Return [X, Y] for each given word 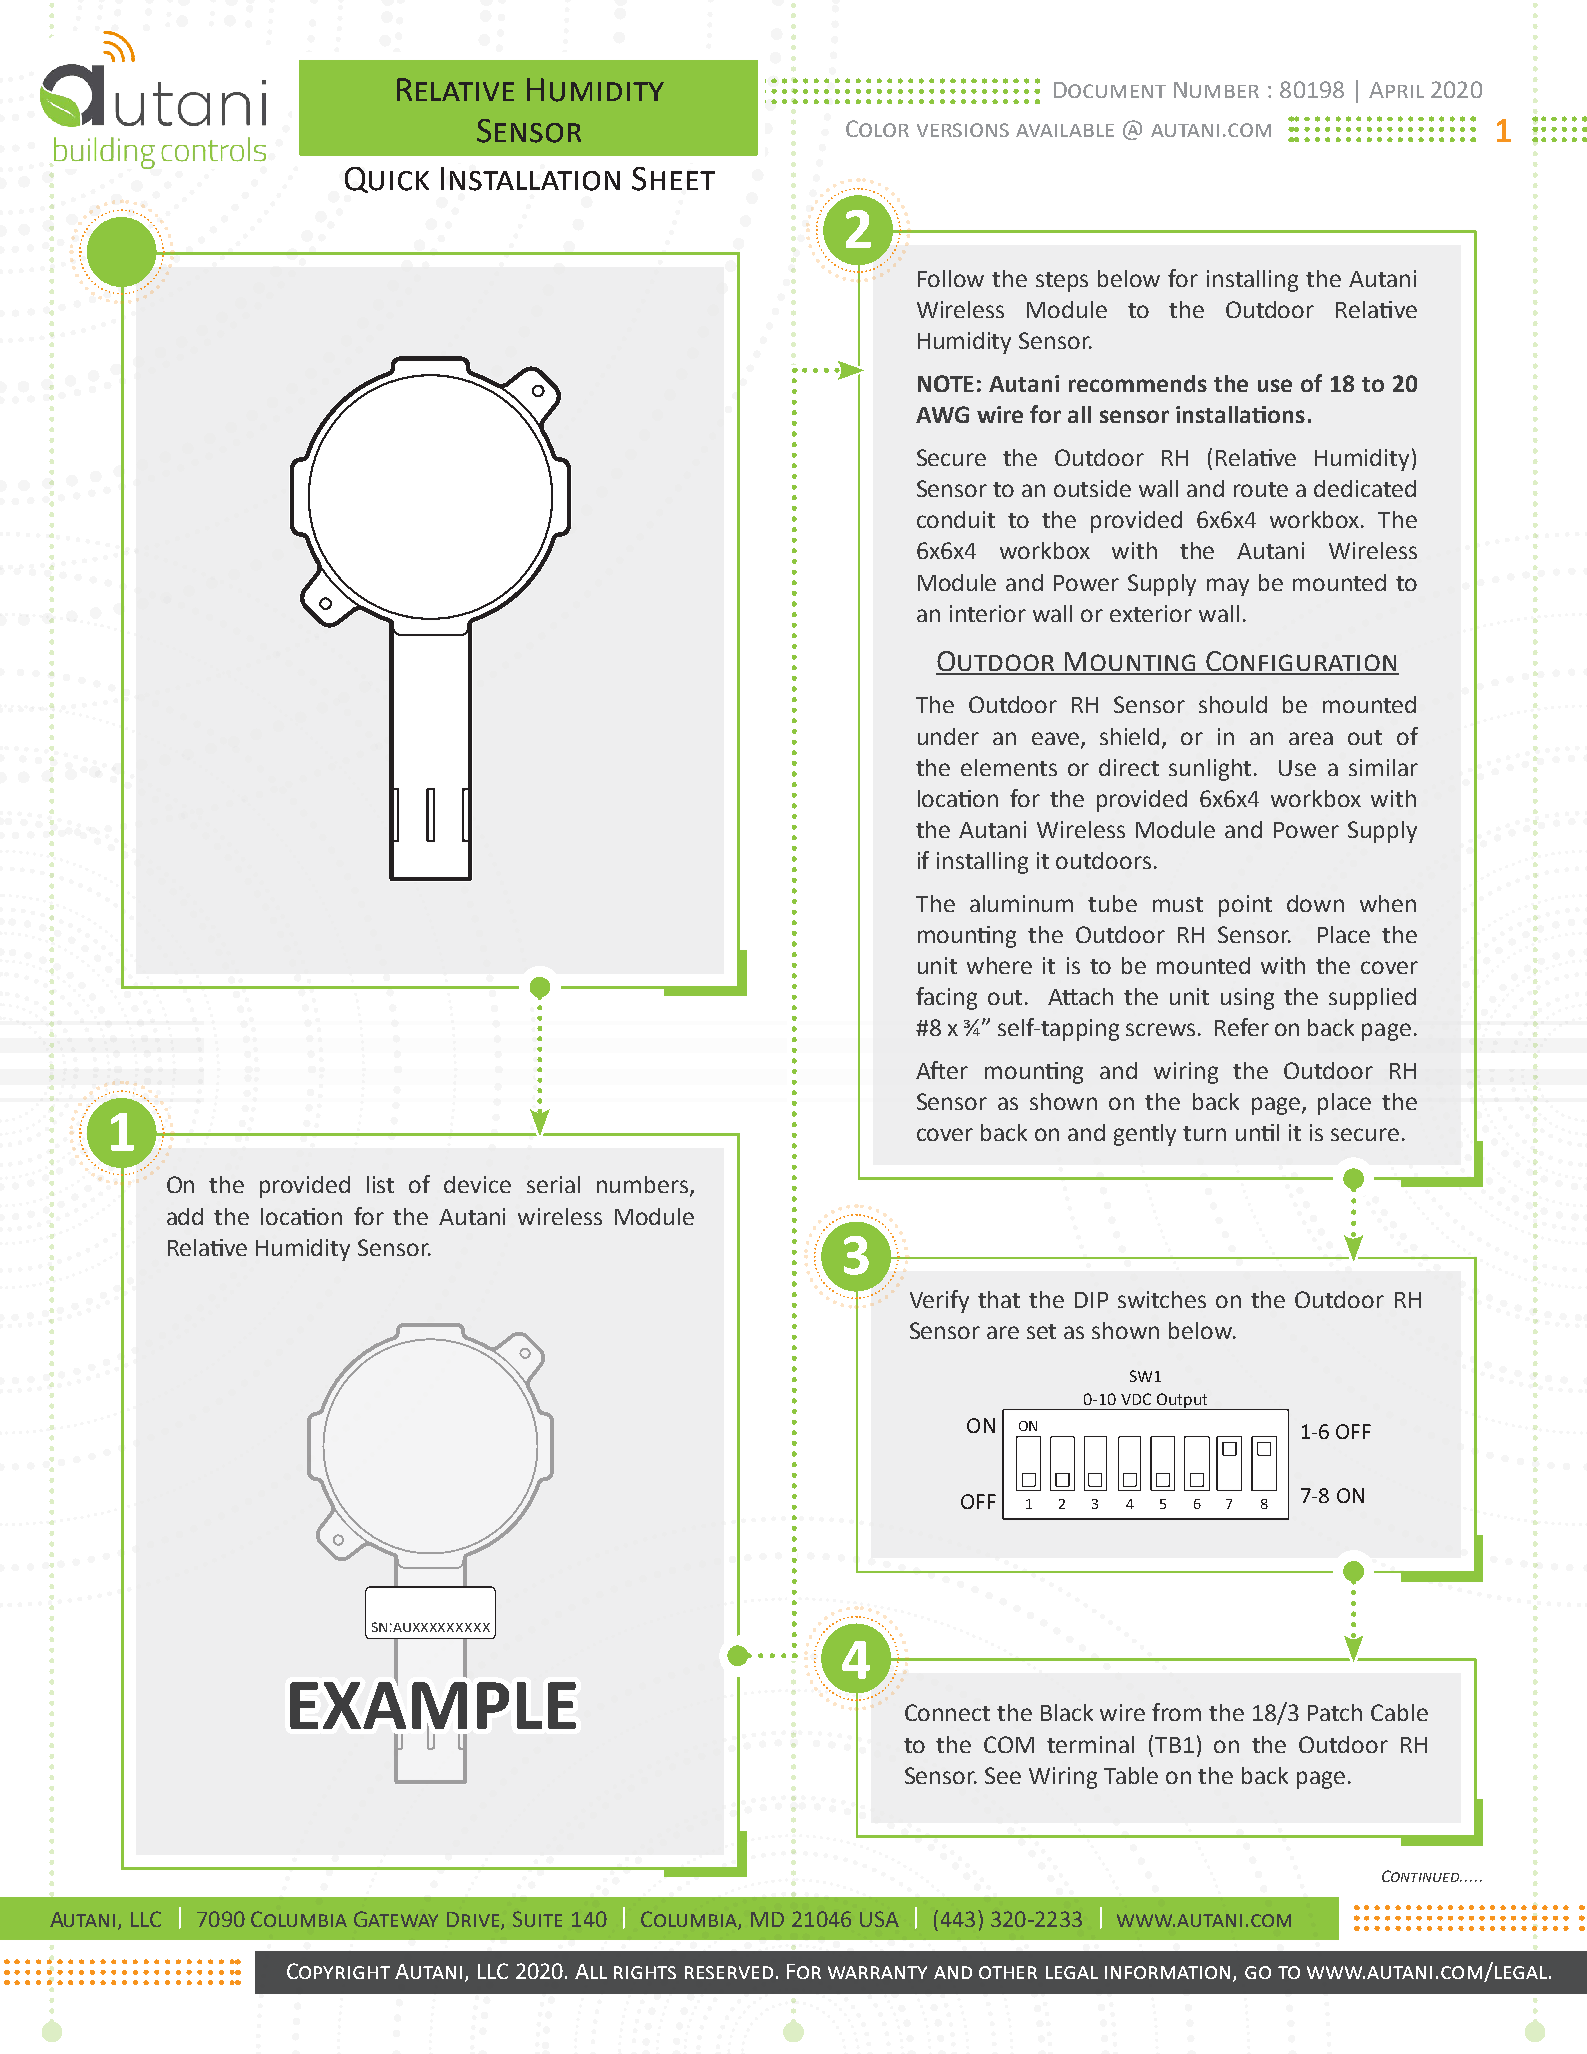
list [380, 1184]
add [185, 1216]
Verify [939, 1301]
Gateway [396, 1919]
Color [877, 128]
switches [1162, 1299]
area [1311, 738]
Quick [387, 180]
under [948, 736]
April [1396, 90]
